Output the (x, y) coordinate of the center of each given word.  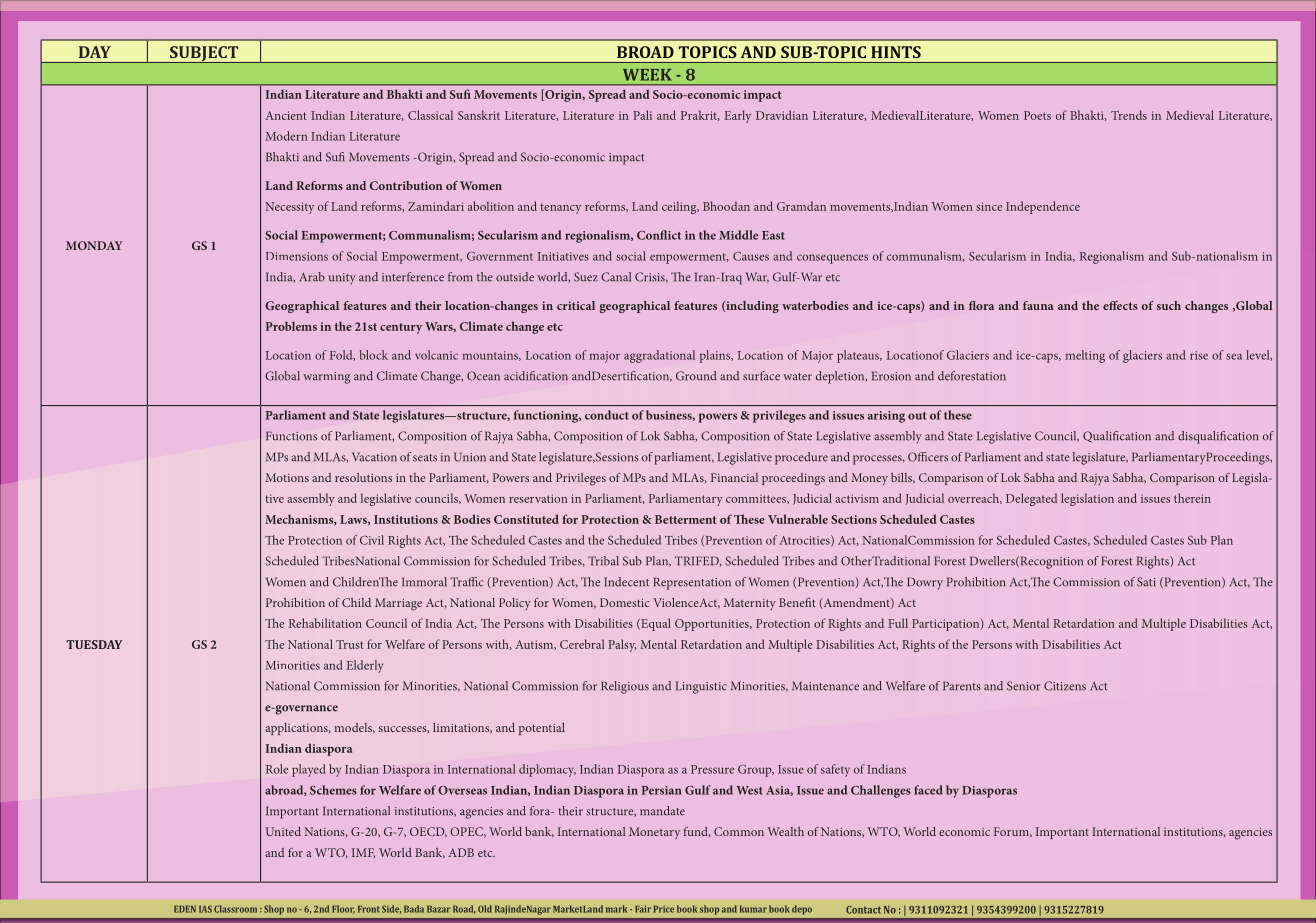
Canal (616, 277)
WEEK (647, 75)
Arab (312, 277)
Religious (625, 687)
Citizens (1065, 686)
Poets (1037, 115)
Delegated (1031, 499)
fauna (1038, 305)
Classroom (235, 909)
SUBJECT (204, 54)
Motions (287, 477)
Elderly (364, 666)
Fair (643, 909)
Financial (734, 477)
